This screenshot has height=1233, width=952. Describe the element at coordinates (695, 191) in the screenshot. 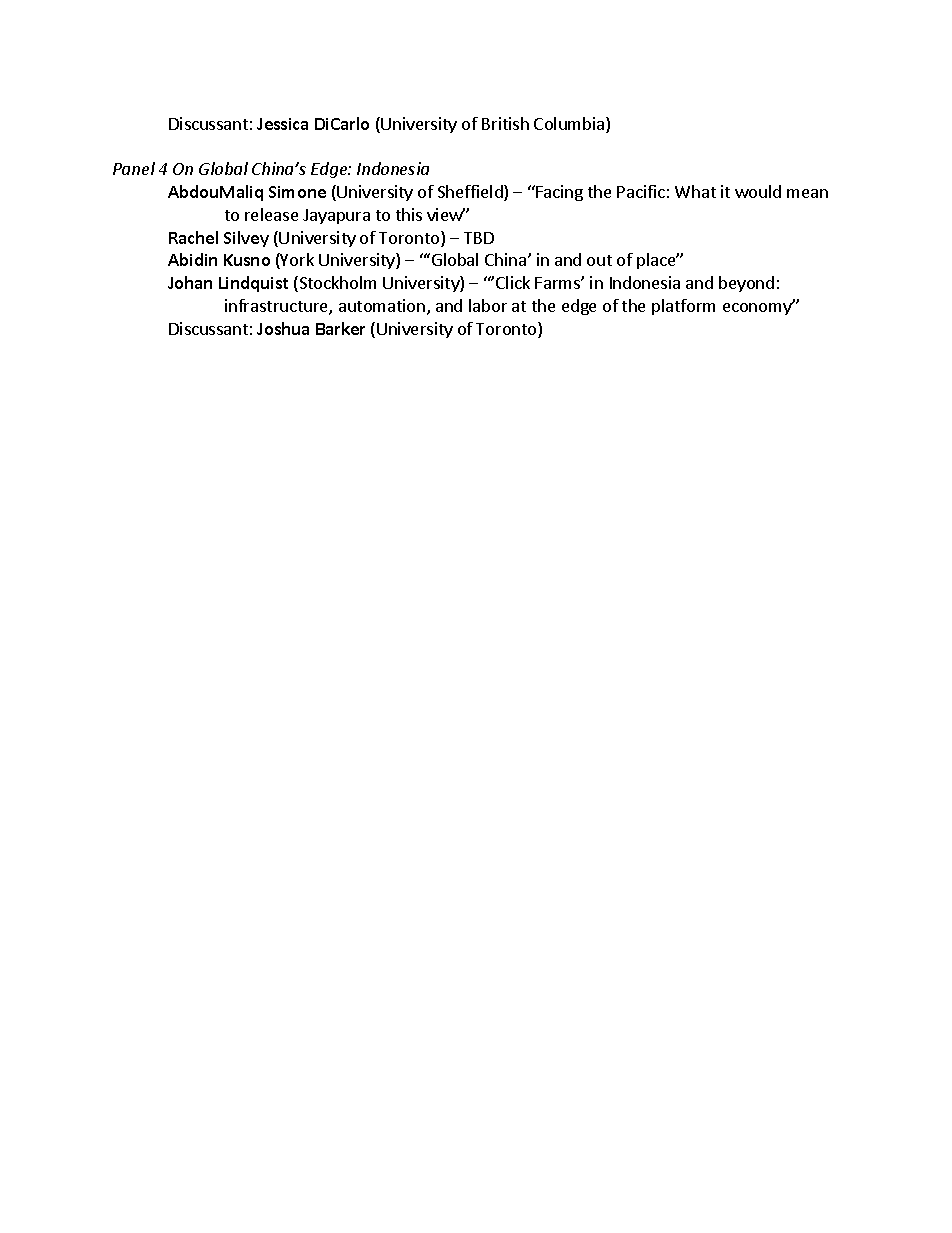

I see `What` at that location.
